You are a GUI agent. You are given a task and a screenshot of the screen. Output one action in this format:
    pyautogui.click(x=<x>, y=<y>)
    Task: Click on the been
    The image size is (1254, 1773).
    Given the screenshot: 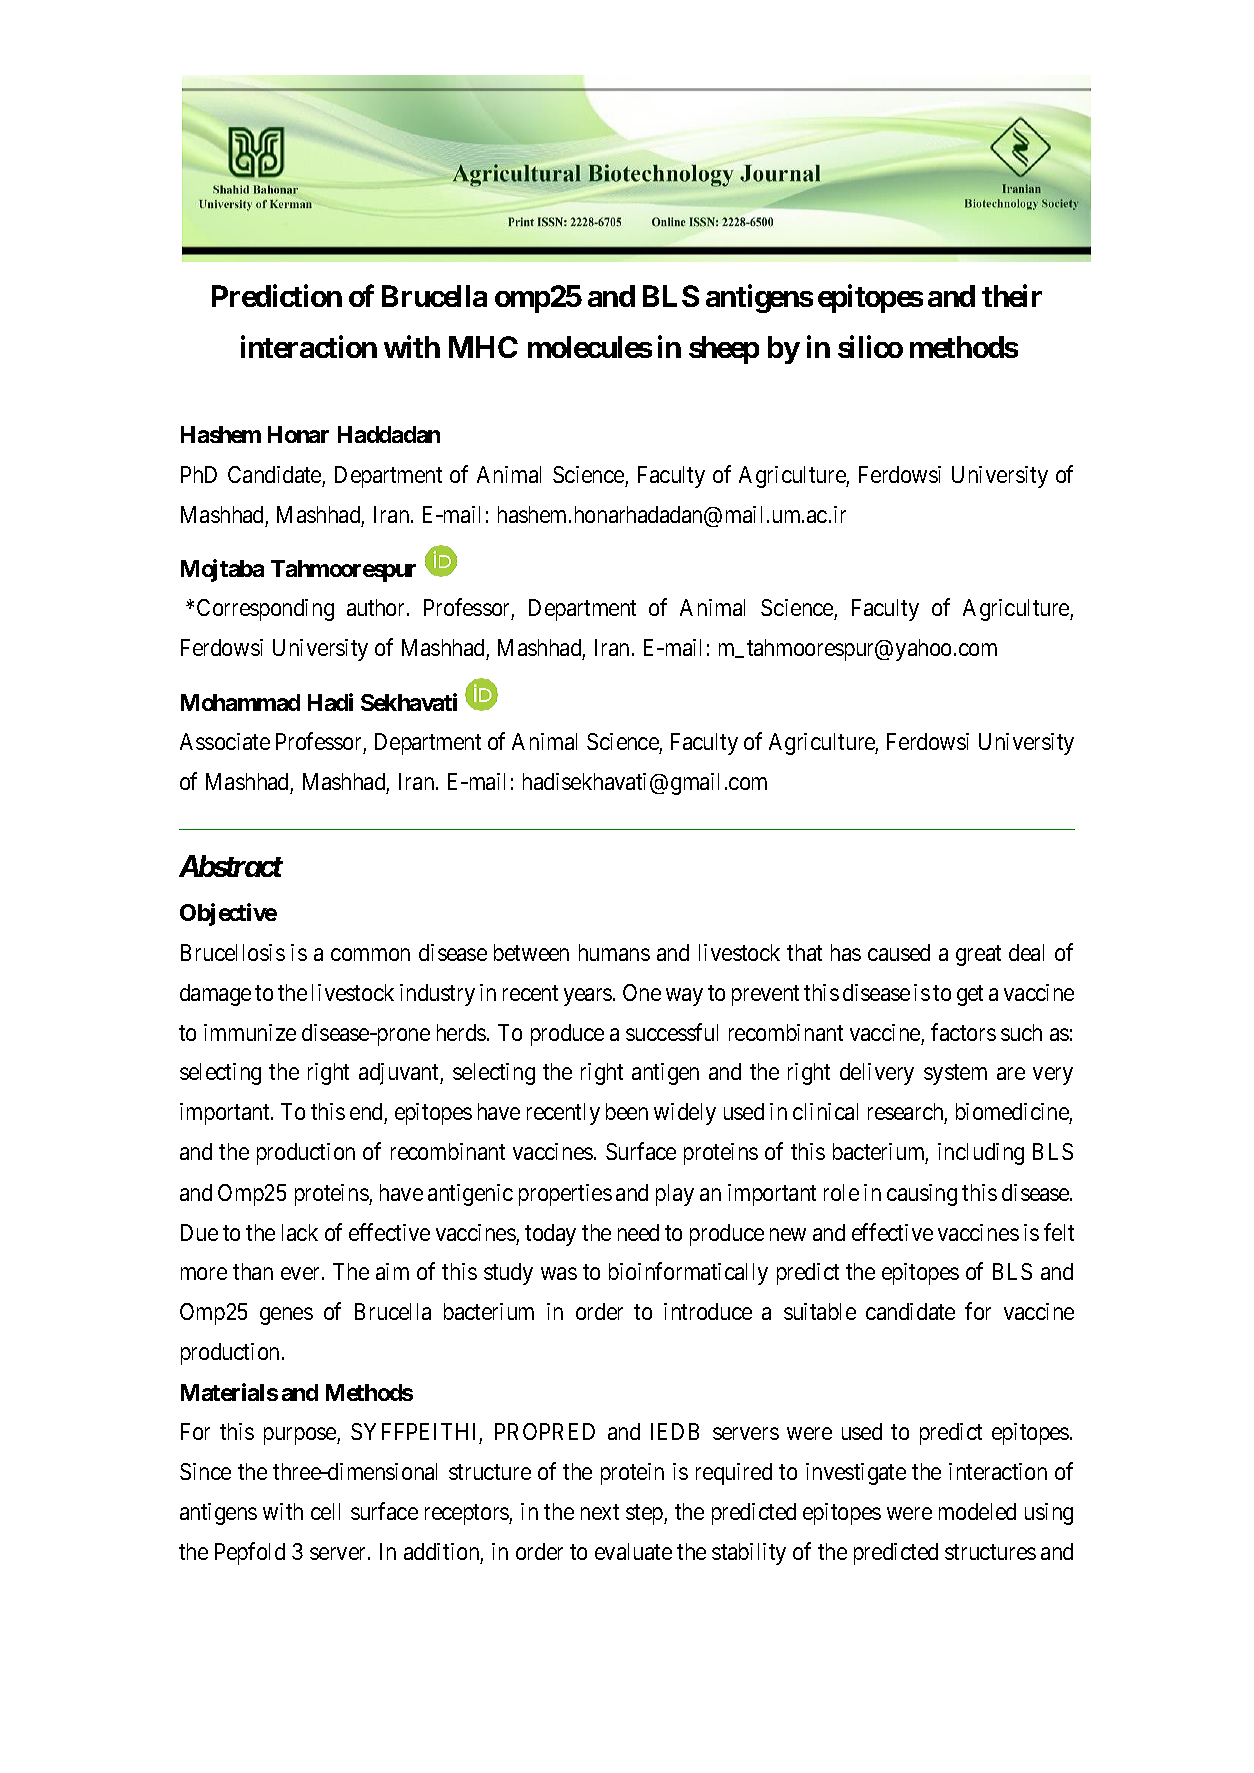 What is the action you would take?
    pyautogui.click(x=627, y=1111)
